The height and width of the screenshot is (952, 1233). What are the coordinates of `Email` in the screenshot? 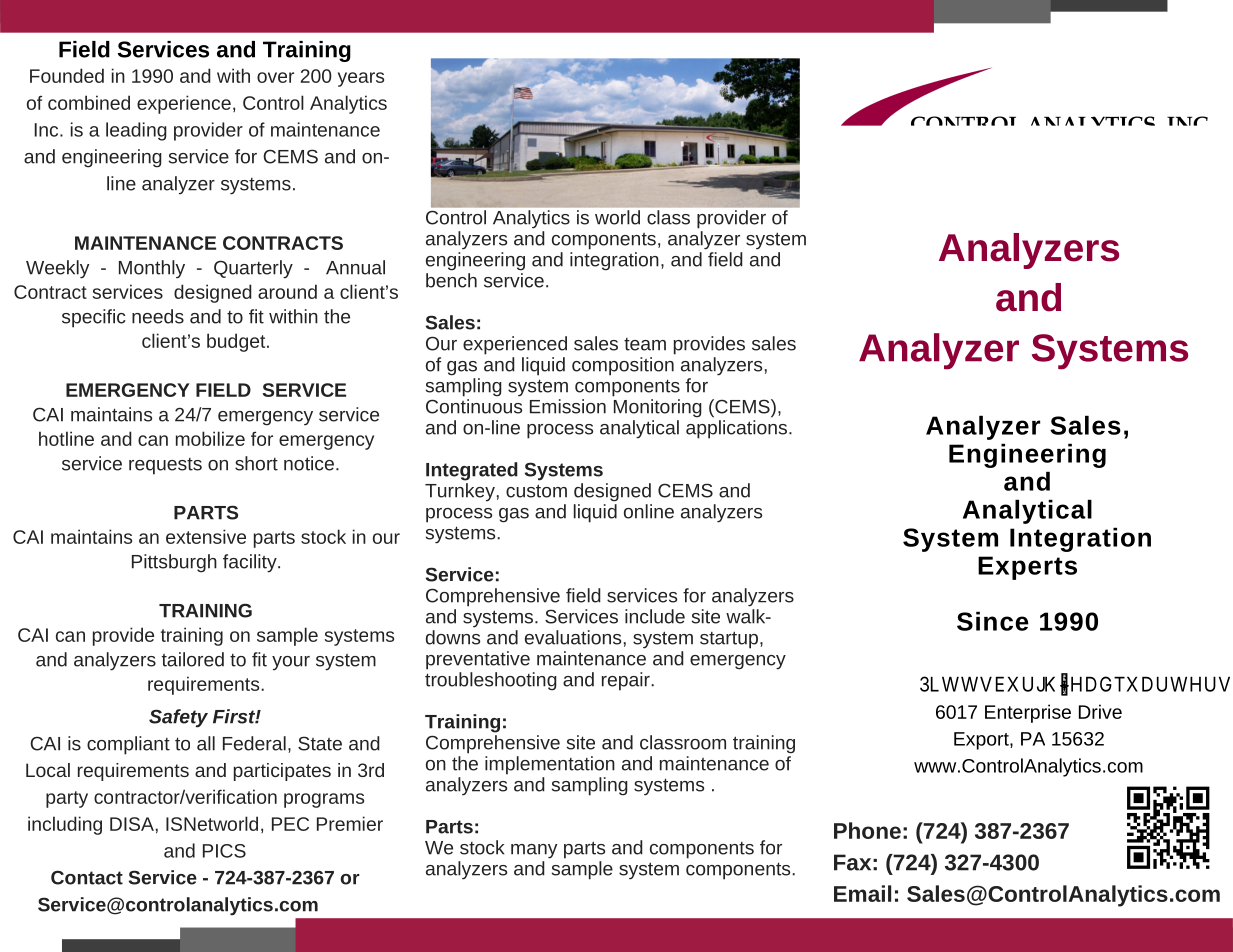 It's located at (862, 893).
